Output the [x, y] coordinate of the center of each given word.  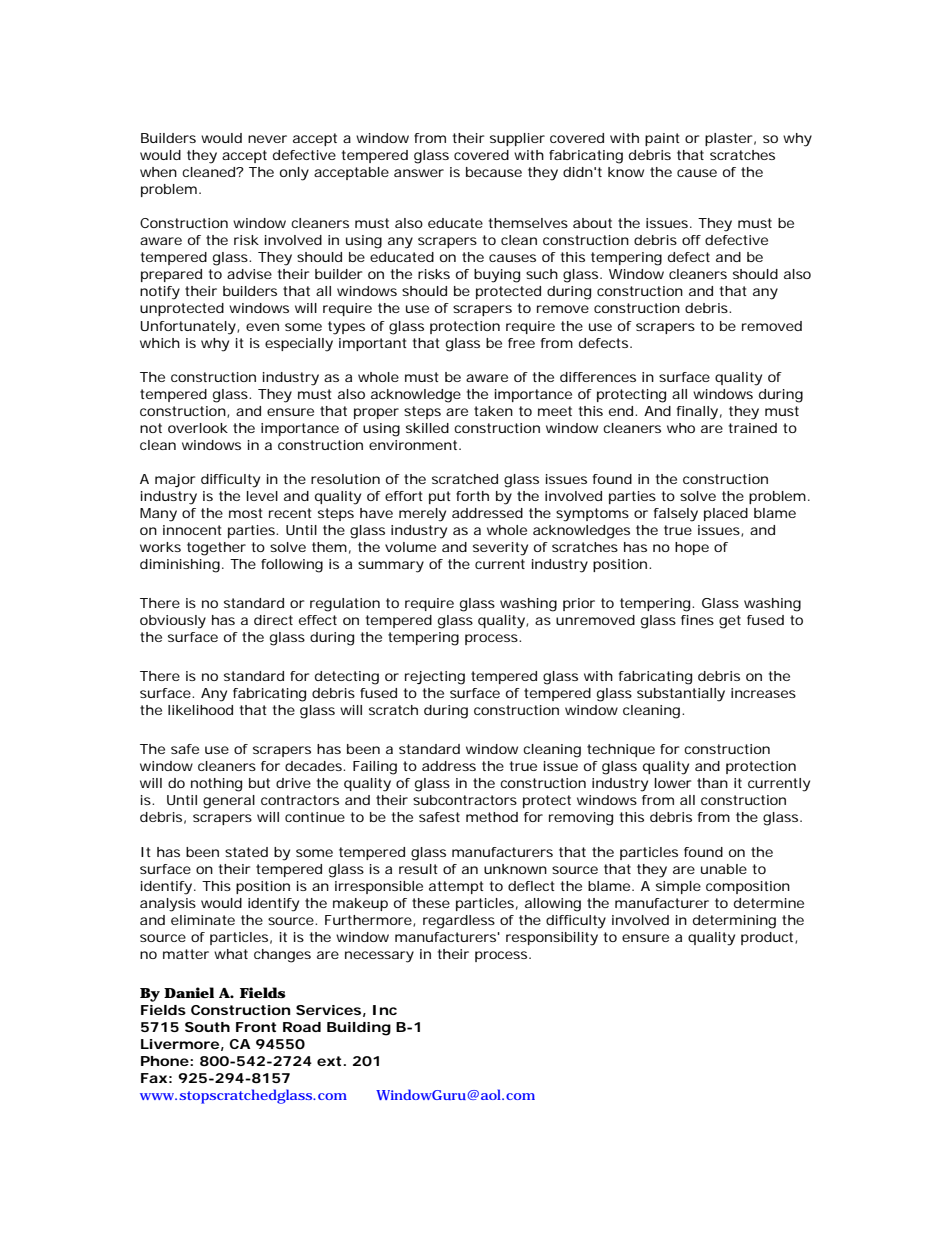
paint [662, 139]
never [267, 139]
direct [273, 620]
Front [256, 1027]
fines [697, 620]
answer [419, 173]
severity [500, 549]
